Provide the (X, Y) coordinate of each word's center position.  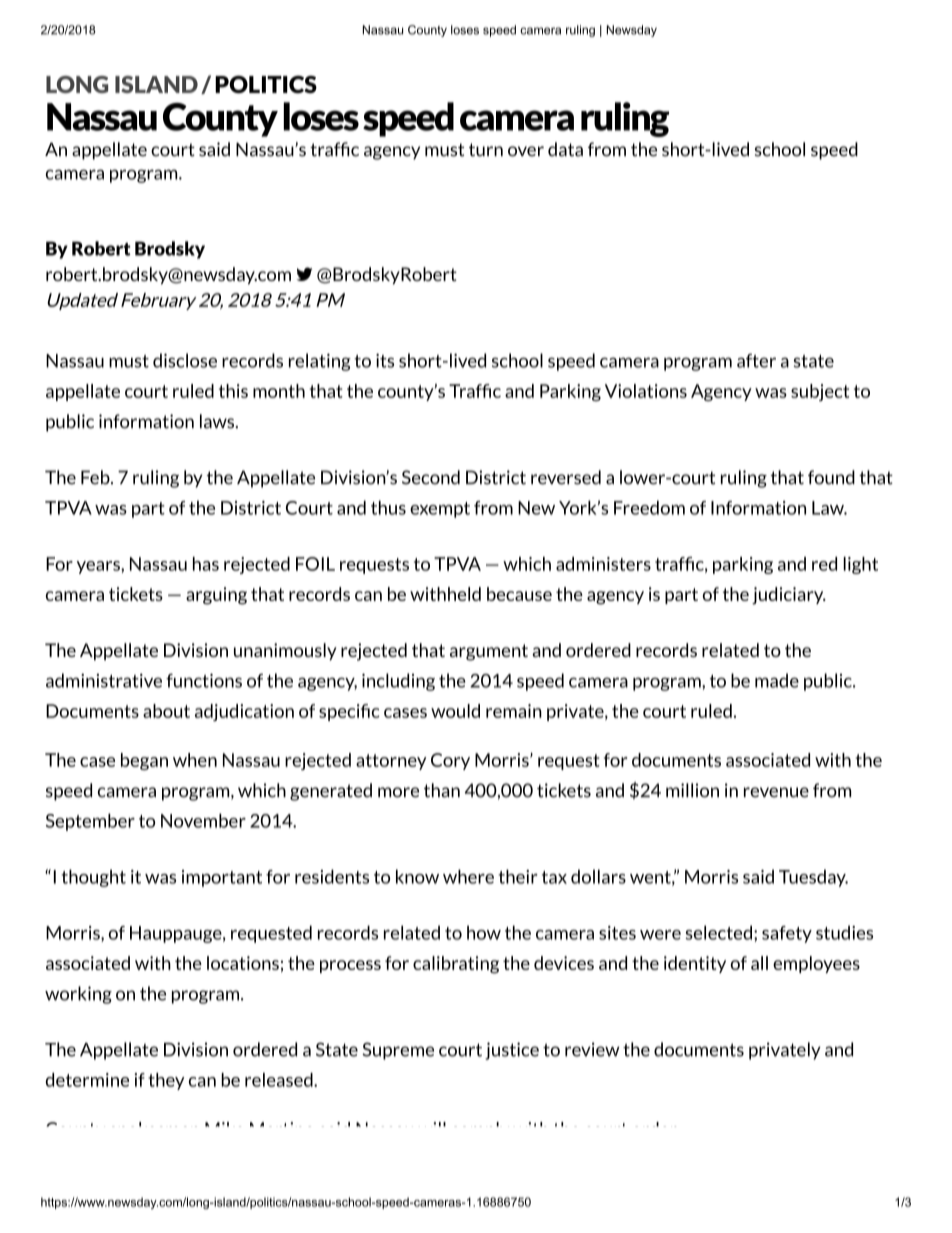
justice (512, 1051)
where (468, 876)
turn (486, 150)
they (166, 1081)
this (233, 391)
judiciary (789, 596)
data (565, 149)
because (519, 594)
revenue (776, 792)
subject (820, 392)
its (385, 361)
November (203, 820)
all (759, 963)
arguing (216, 596)
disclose (185, 360)
